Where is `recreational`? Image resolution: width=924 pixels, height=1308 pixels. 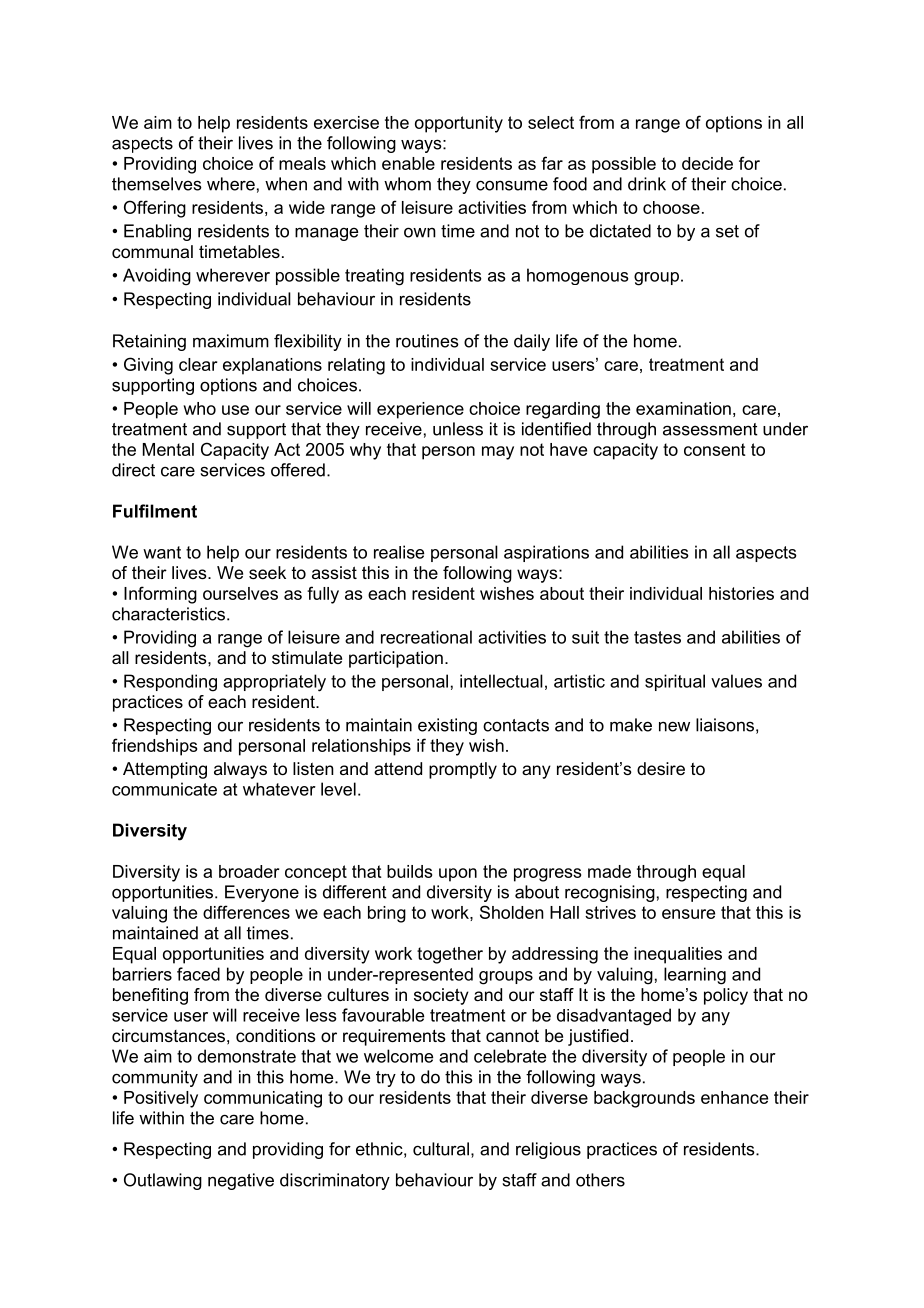 recreational is located at coordinates (426, 637).
